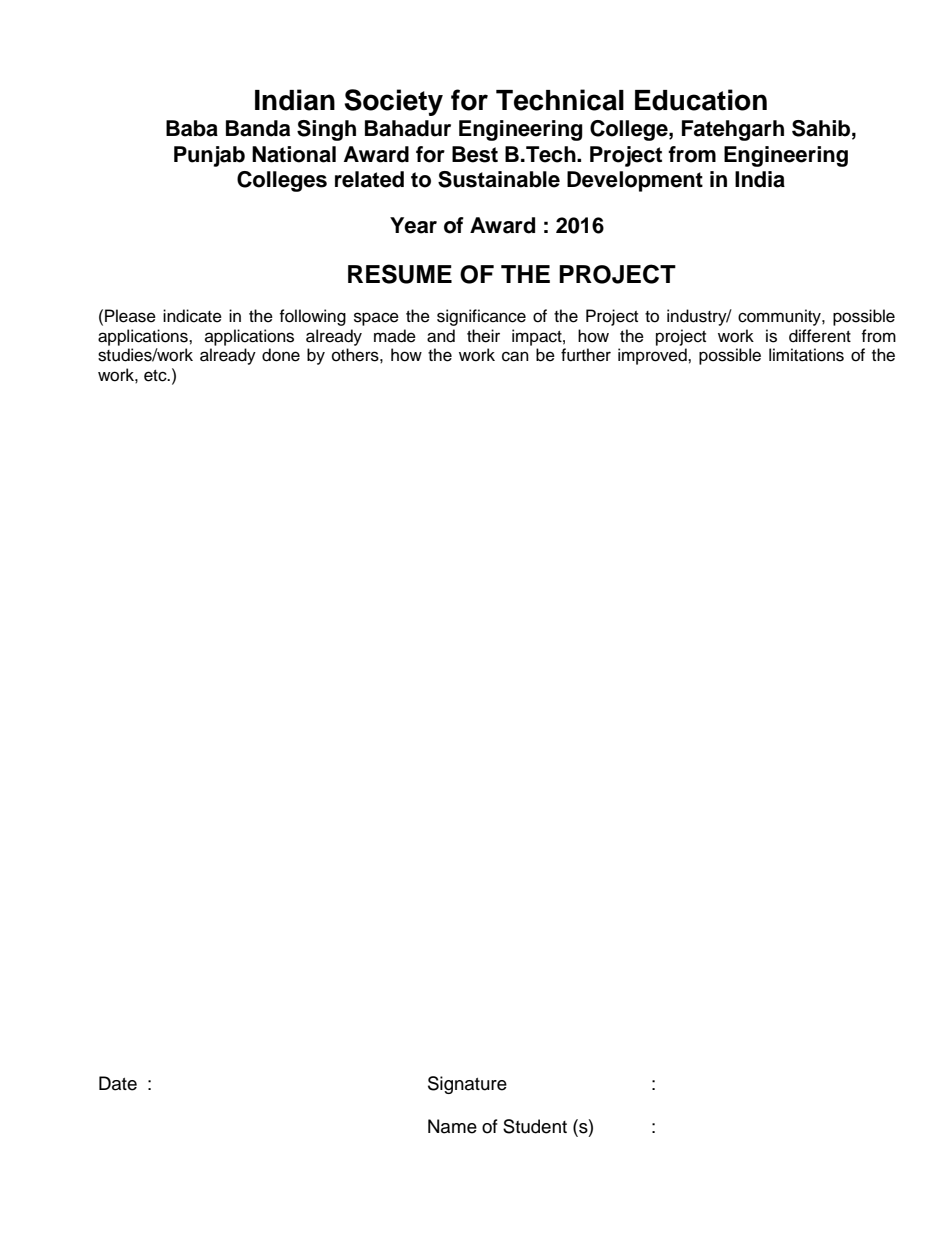 The image size is (952, 1233). Describe the element at coordinates (483, 336) in the screenshot. I see `their` at that location.
